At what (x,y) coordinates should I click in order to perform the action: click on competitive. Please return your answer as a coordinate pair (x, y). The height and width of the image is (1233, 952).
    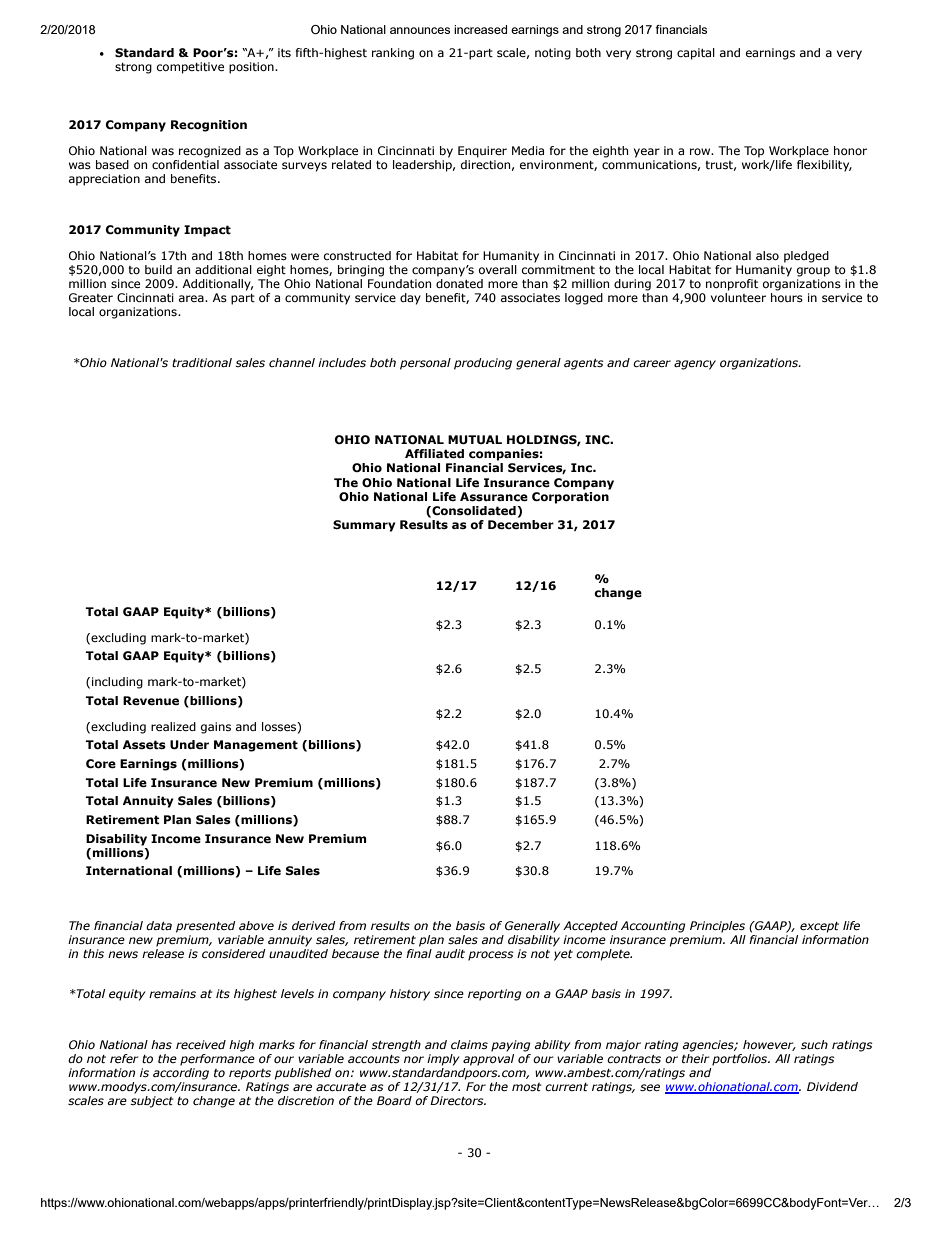
    Looking at the image, I should click on (190, 68).
